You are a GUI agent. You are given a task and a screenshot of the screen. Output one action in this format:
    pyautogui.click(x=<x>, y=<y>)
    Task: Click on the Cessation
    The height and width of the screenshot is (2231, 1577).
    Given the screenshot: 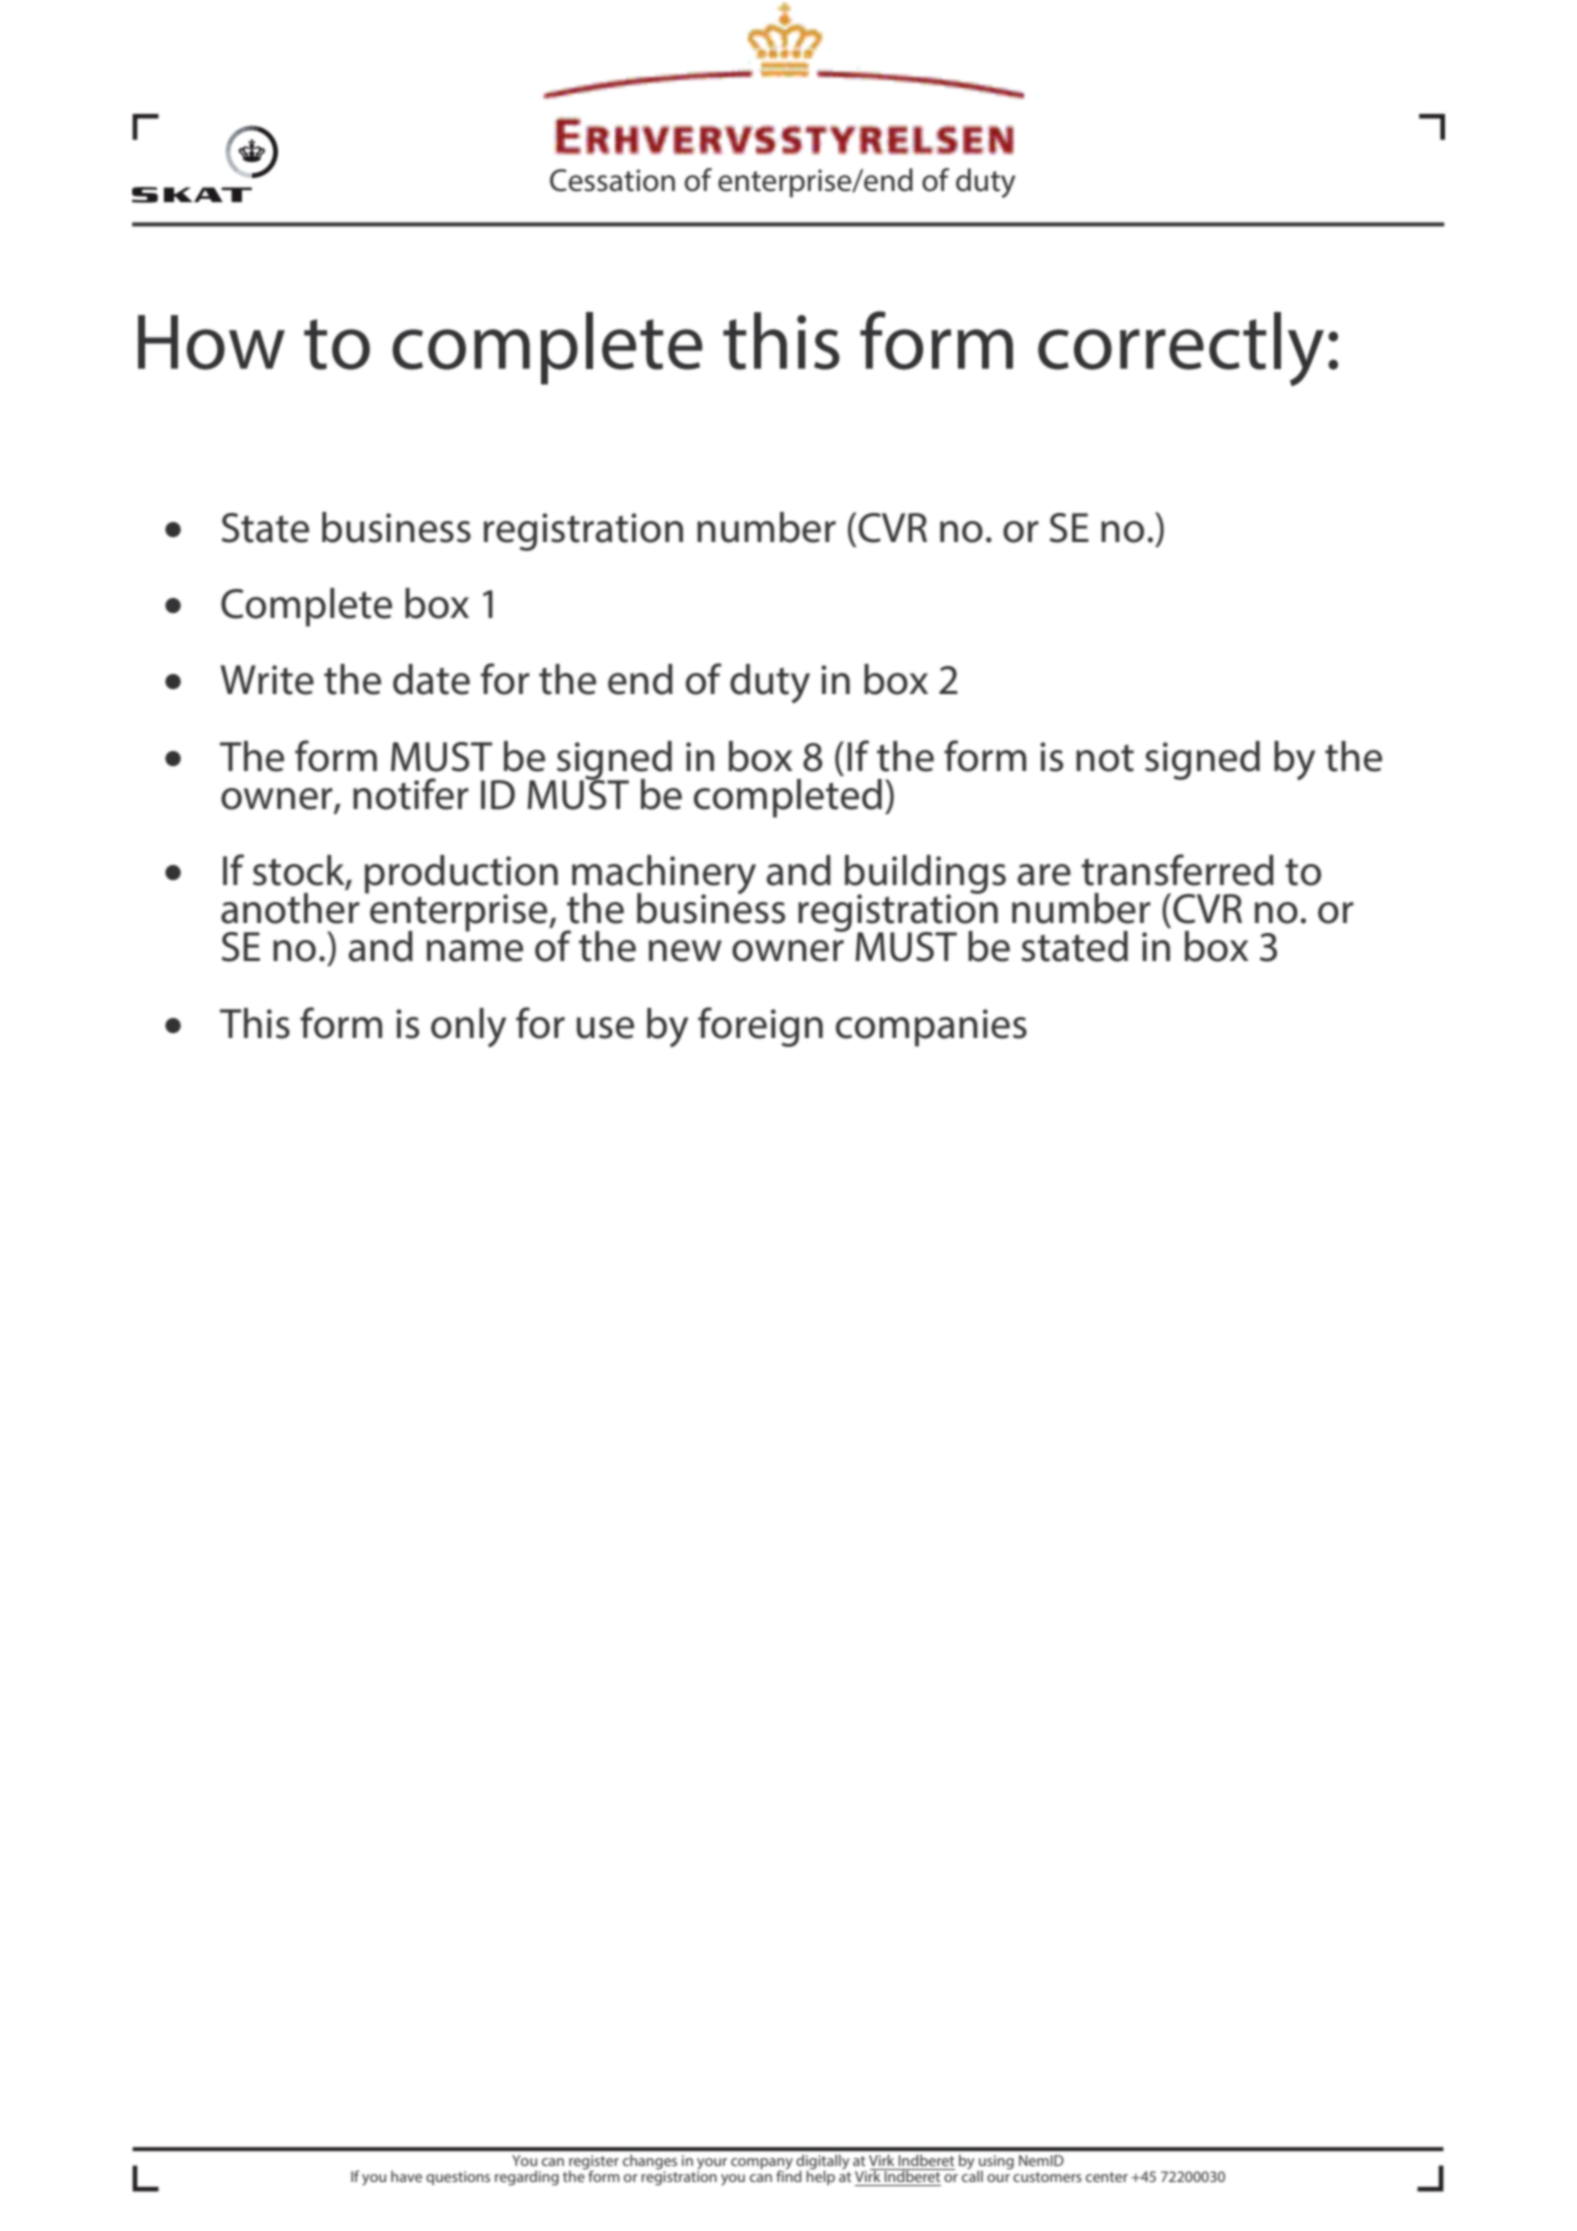 What is the action you would take?
    pyautogui.click(x=612, y=180)
